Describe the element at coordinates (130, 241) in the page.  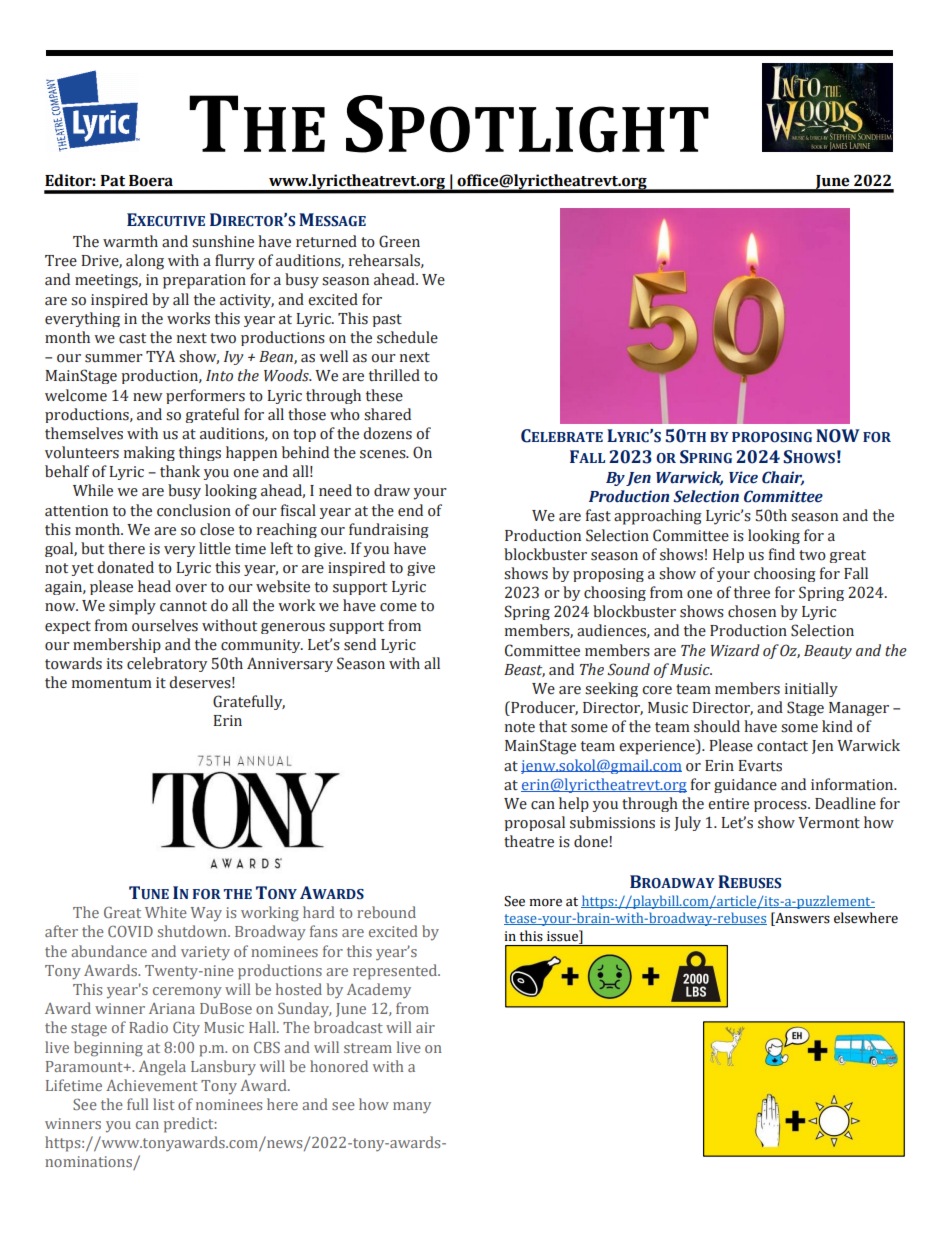
I see `warmth` at that location.
